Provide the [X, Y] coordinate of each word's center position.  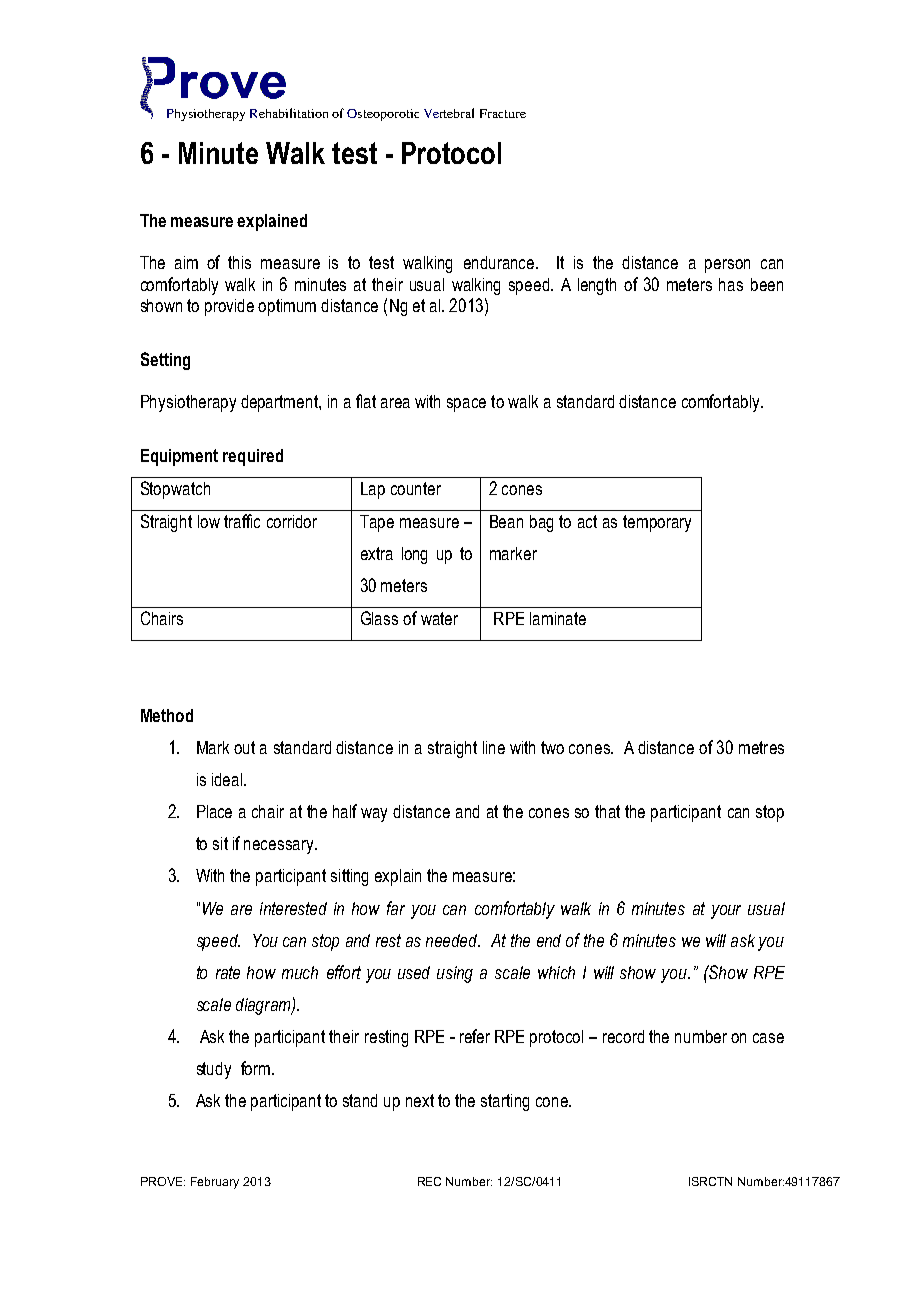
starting [505, 1102]
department [280, 403]
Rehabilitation [289, 113]
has [731, 284]
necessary [280, 847]
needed [453, 940]
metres [761, 747]
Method [167, 715]
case [768, 1038]
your [726, 912]
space [466, 405]
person [727, 266]
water [439, 618]
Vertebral [449, 113]
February [215, 1183]
